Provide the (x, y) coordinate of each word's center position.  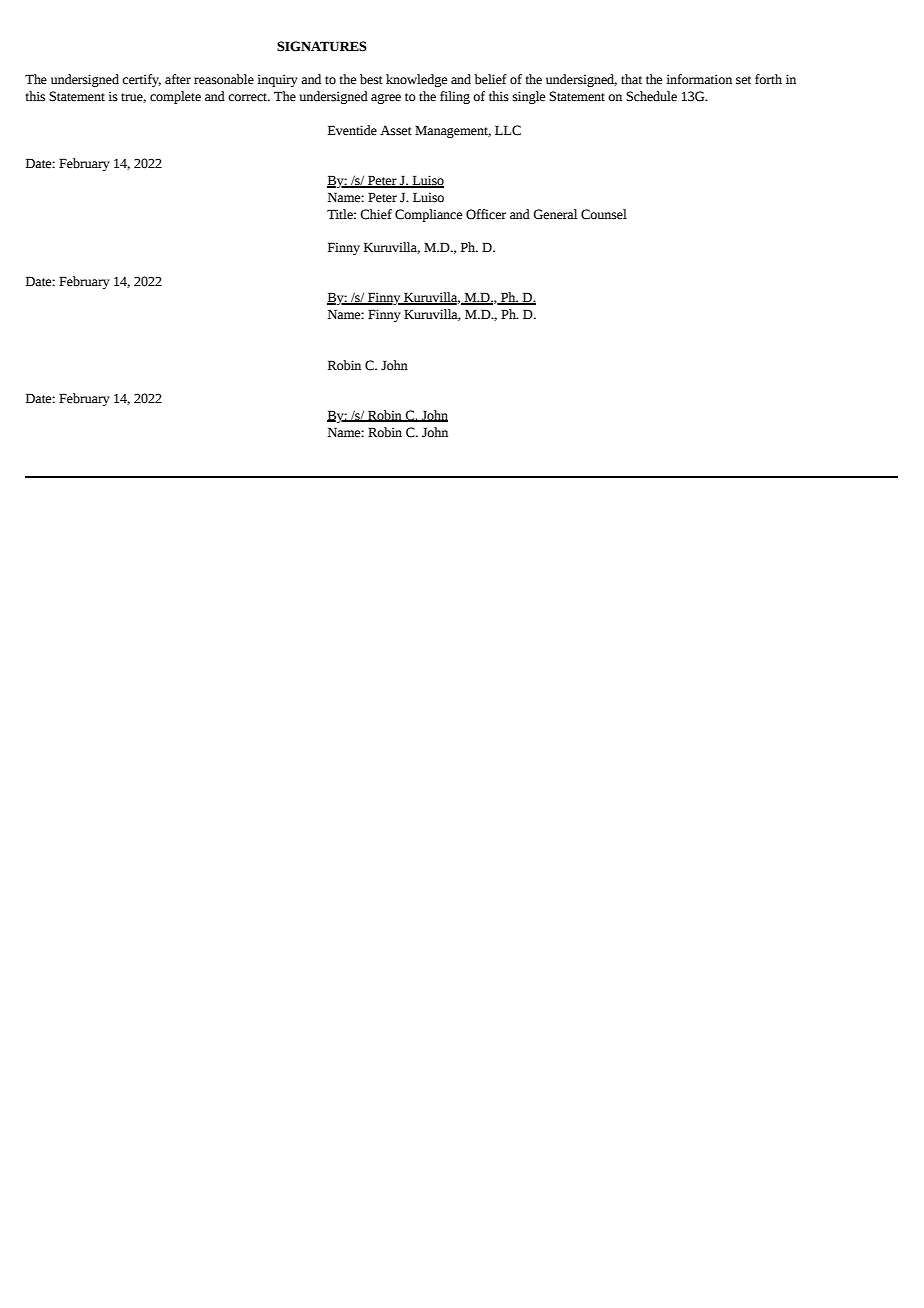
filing (455, 97)
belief (490, 79)
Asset (396, 130)
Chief (376, 214)
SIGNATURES (322, 46)
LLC (508, 130)
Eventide (352, 130)
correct (249, 97)
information (699, 79)
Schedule (652, 96)
